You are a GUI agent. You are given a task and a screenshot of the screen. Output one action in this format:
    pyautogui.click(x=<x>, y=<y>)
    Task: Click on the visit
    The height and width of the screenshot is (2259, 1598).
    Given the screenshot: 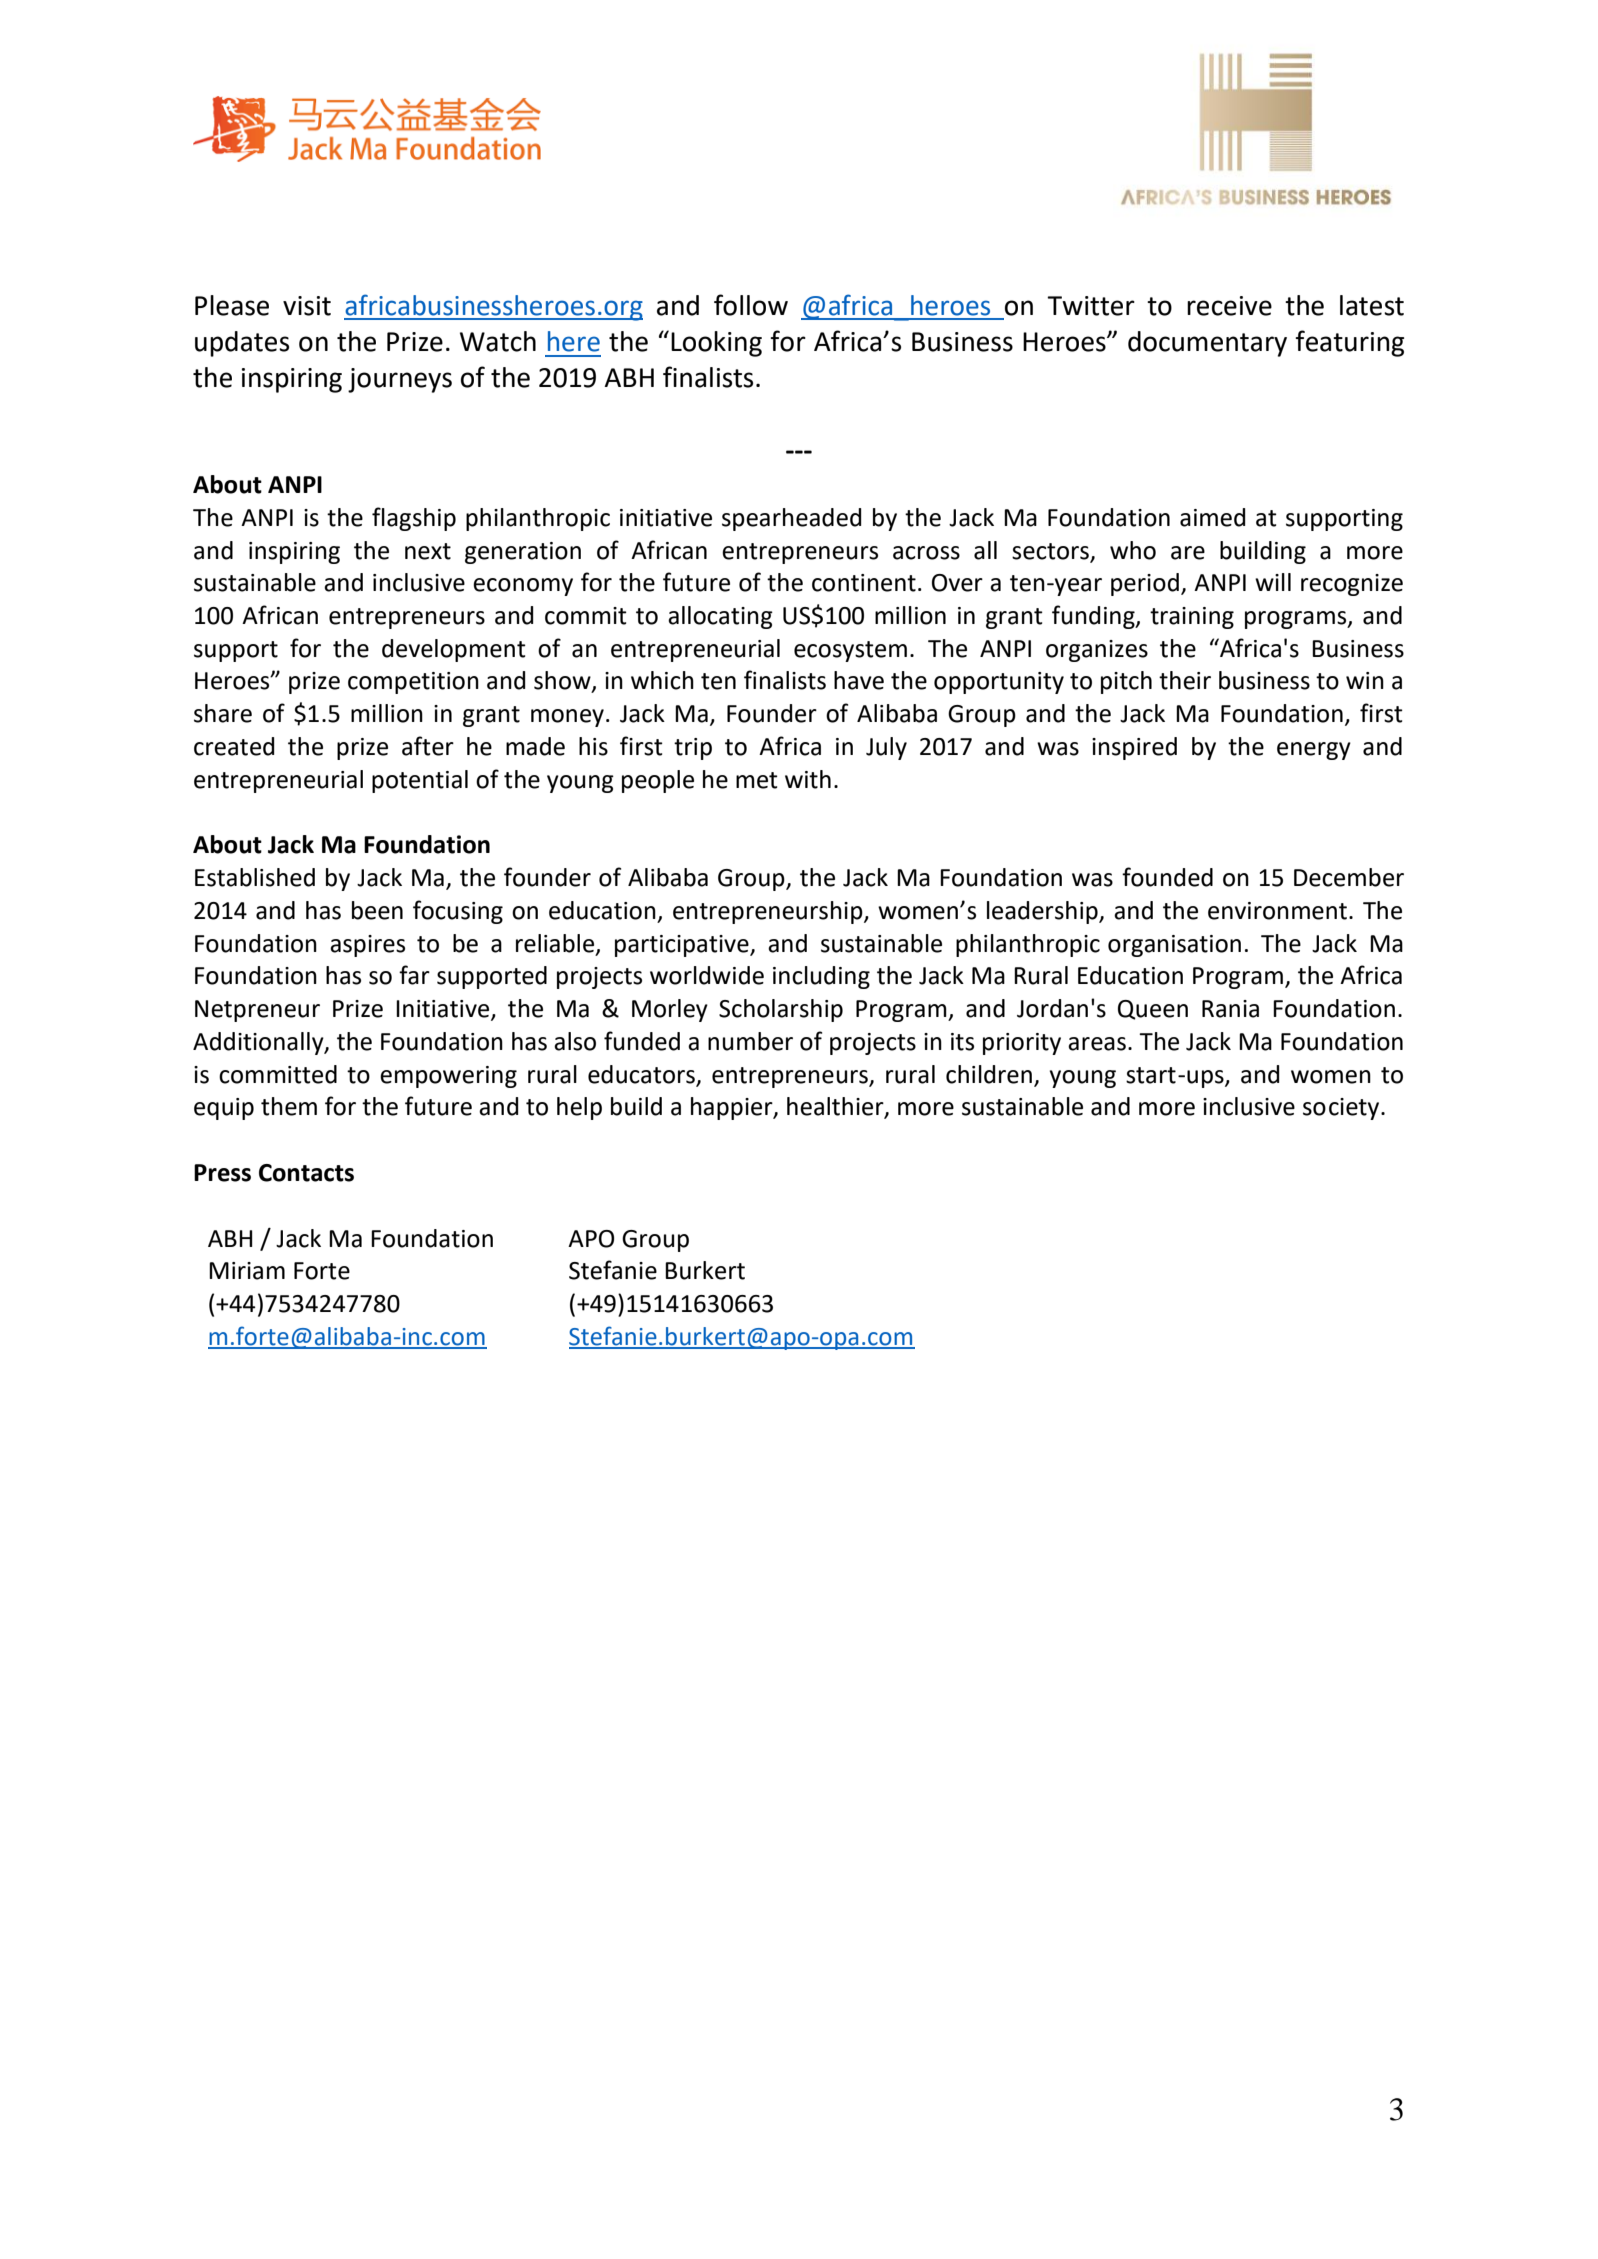 What is the action you would take?
    pyautogui.click(x=307, y=306)
